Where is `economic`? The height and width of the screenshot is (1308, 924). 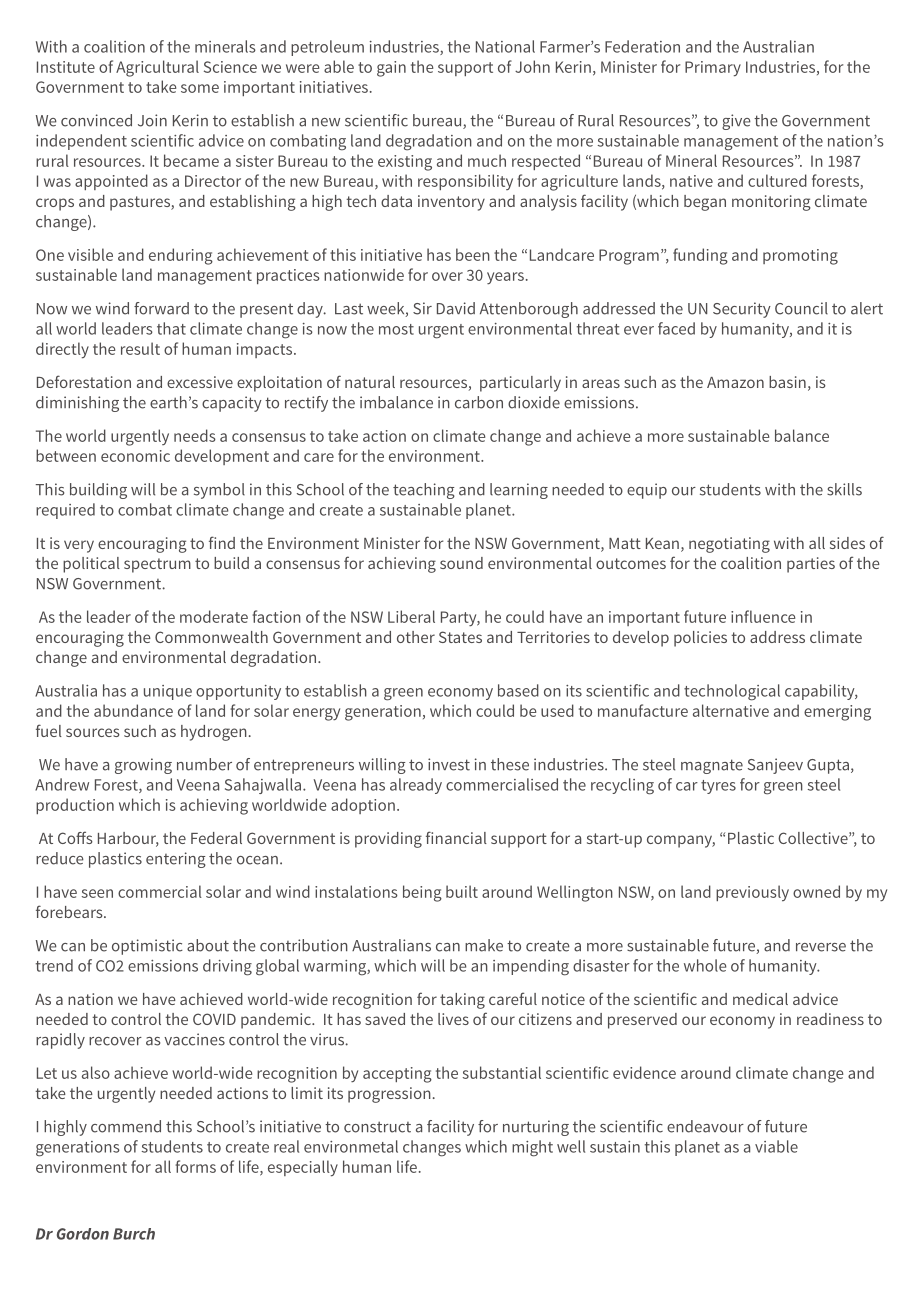 economic is located at coordinates (135, 456).
